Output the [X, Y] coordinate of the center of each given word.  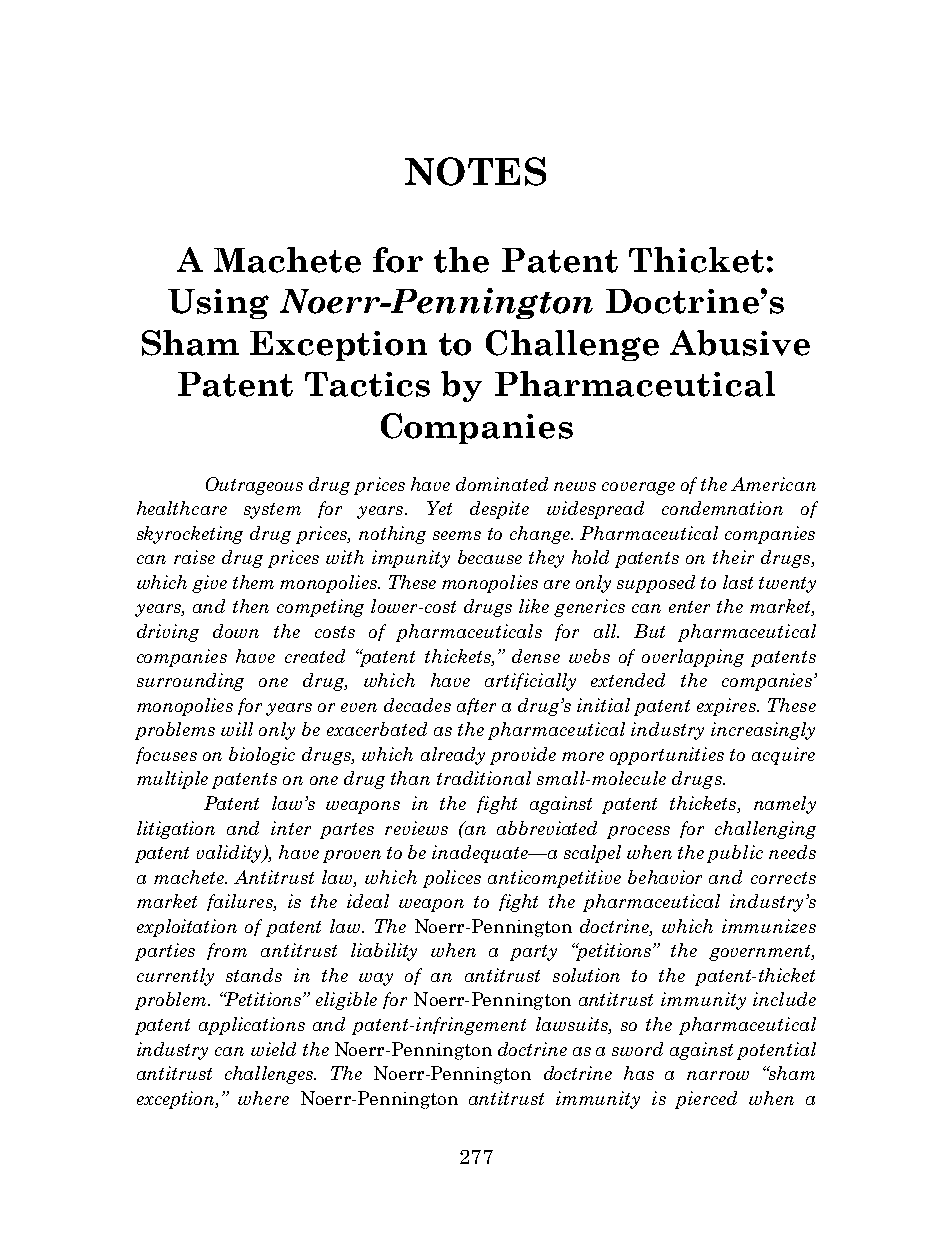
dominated [502, 484]
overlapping [693, 658]
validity [231, 854]
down [236, 631]
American [773, 484]
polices [452, 879]
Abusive [740, 343]
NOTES [475, 171]
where [263, 1098]
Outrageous [254, 486]
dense [536, 656]
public [735, 854]
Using [218, 304]
